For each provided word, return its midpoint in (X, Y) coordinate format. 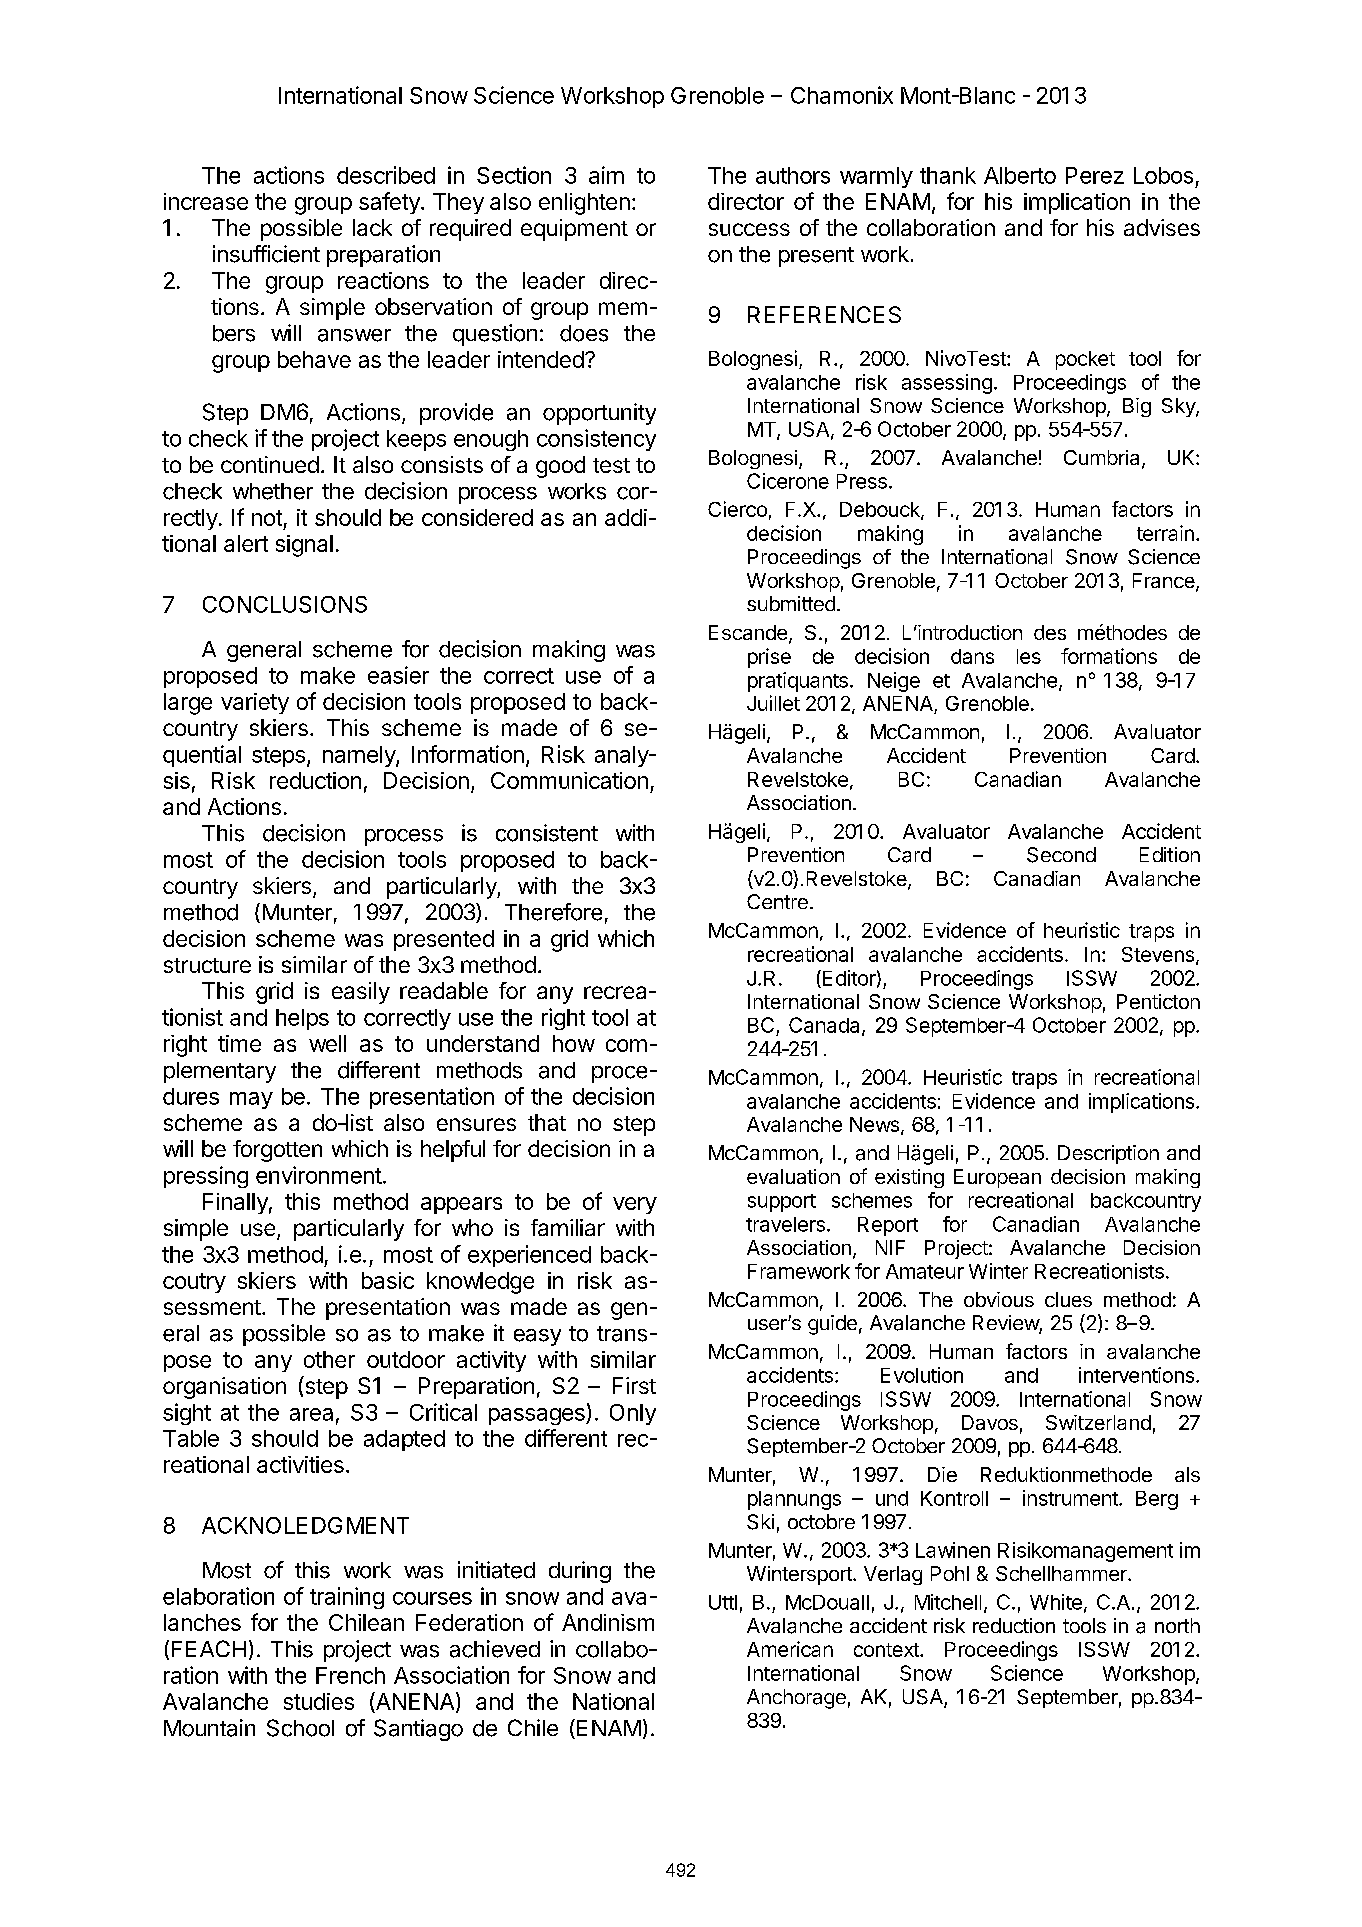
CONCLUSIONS (285, 604)
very (635, 1205)
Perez (1095, 175)
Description (1108, 1154)
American (790, 1649)
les (1029, 656)
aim (606, 175)
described (386, 175)
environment (319, 1175)
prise (769, 658)
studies (319, 1701)
